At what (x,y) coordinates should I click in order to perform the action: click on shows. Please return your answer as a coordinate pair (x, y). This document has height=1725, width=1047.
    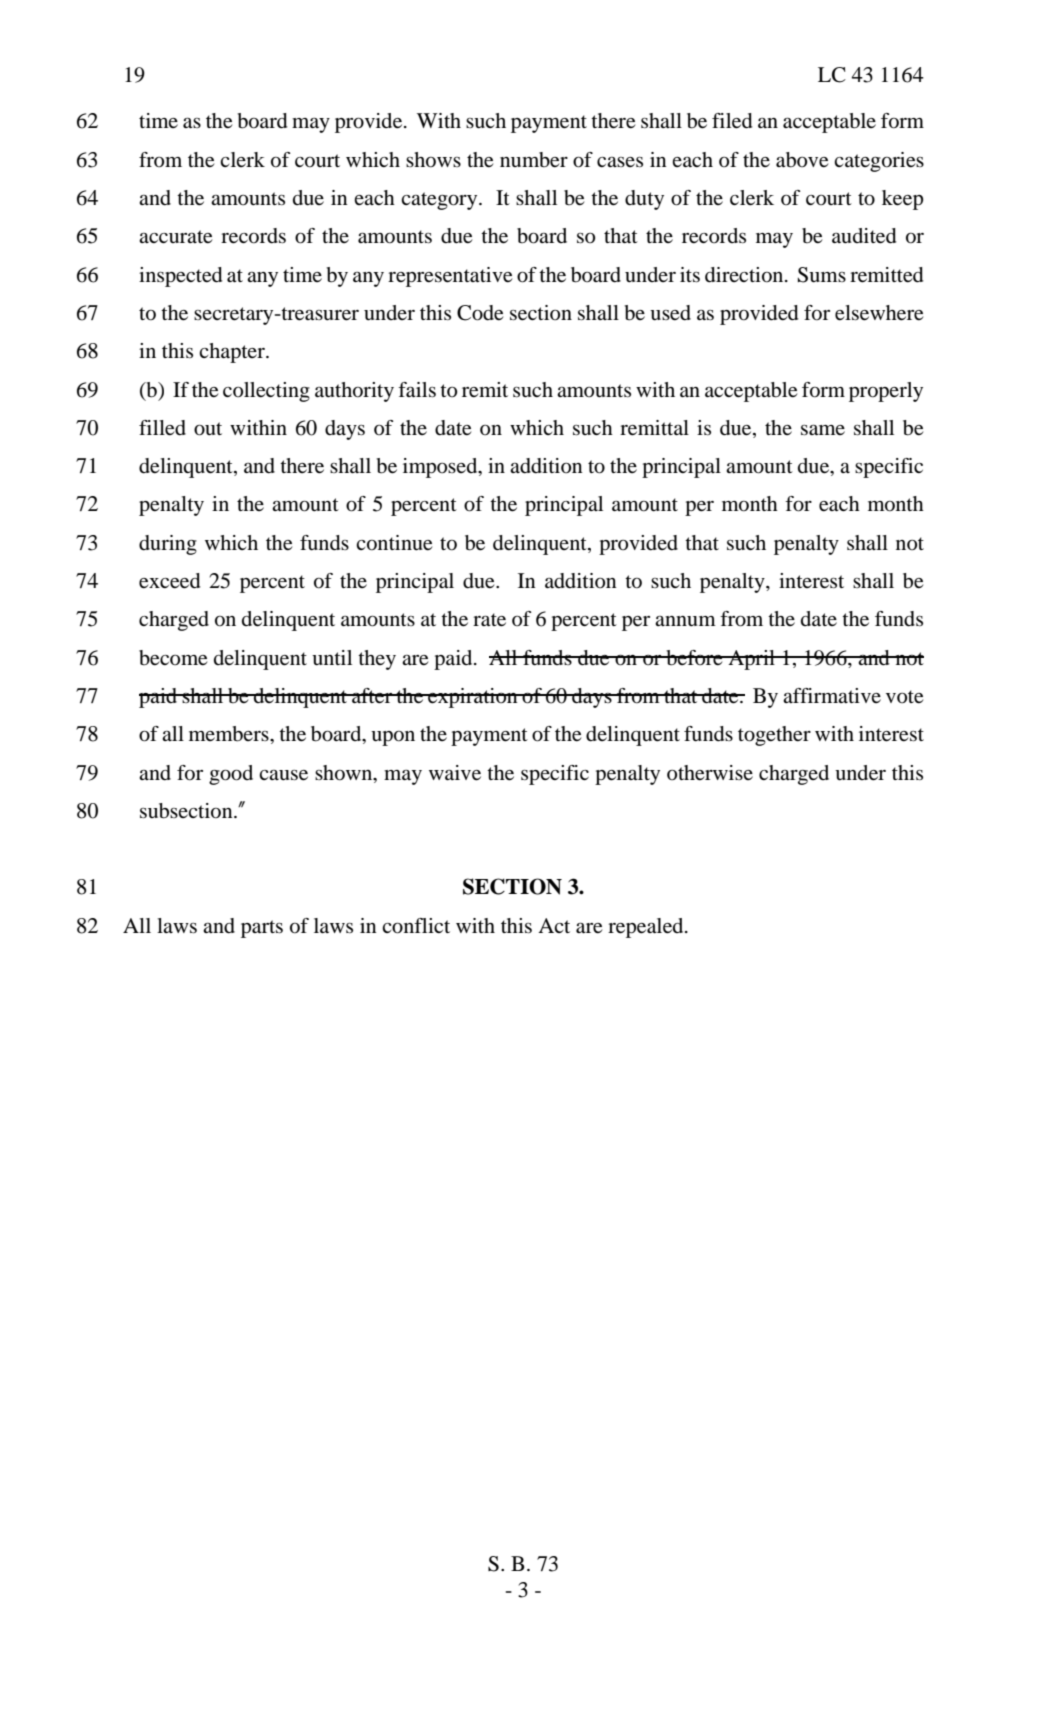
    Looking at the image, I should click on (433, 160).
